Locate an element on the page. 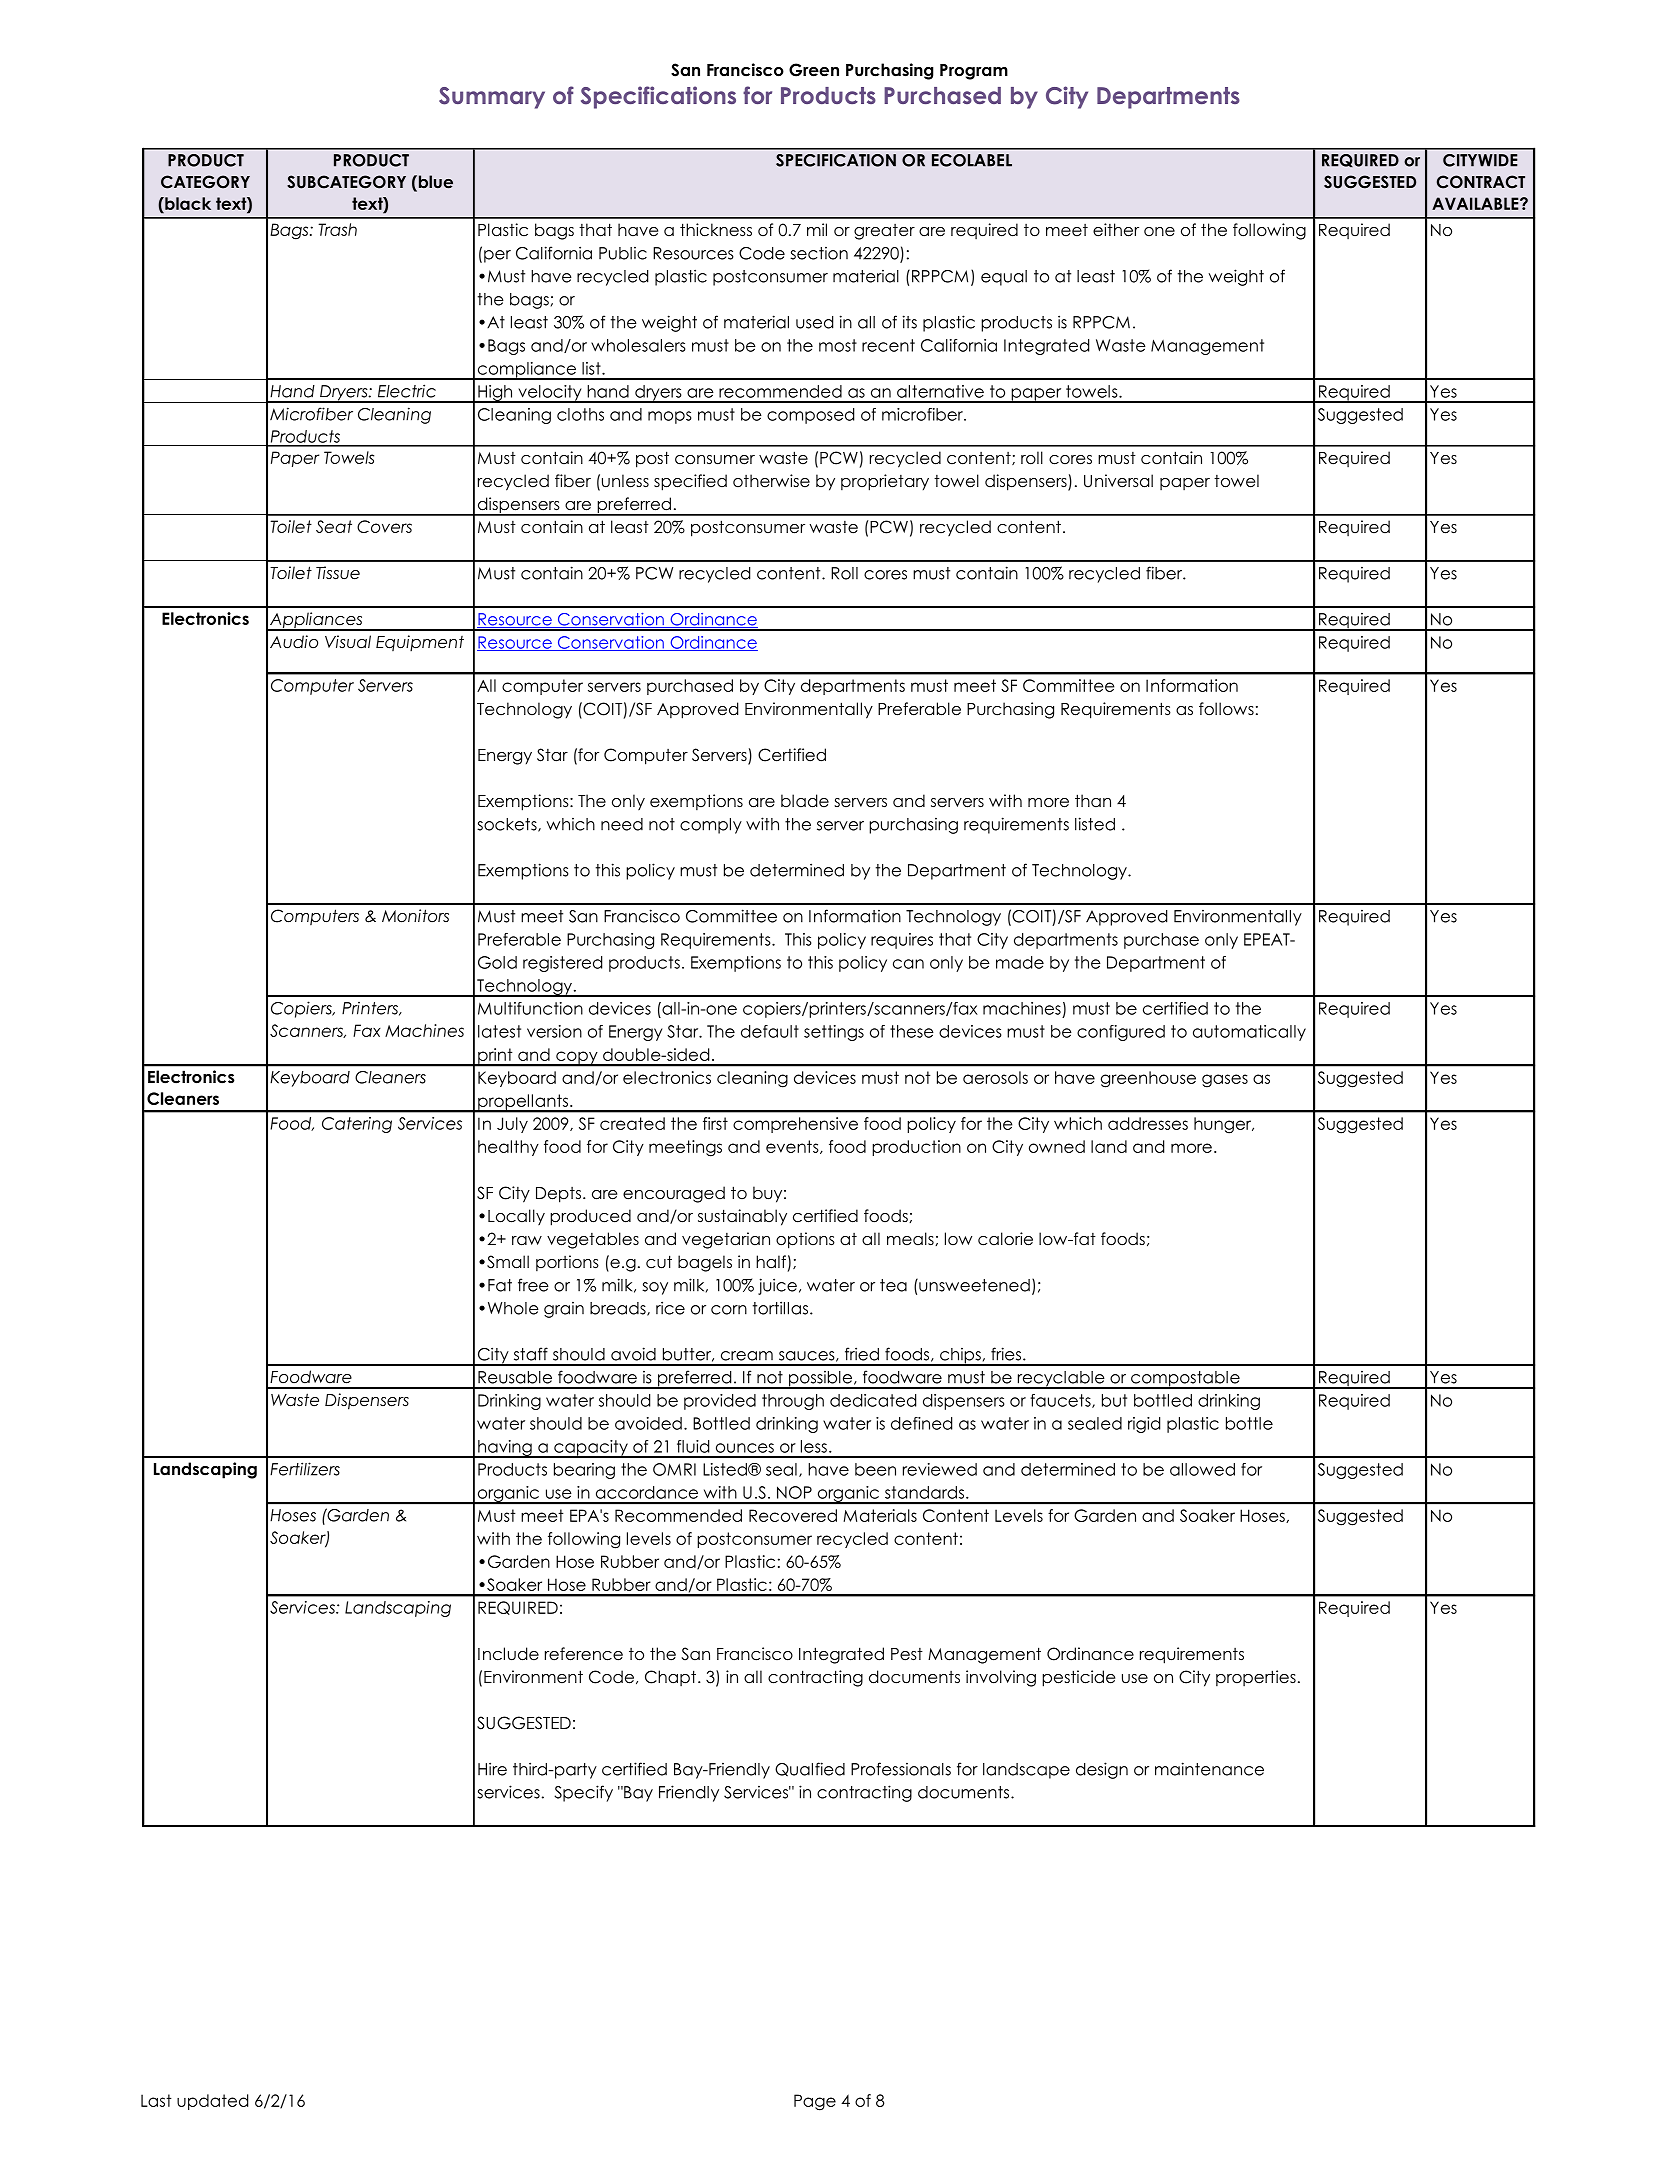 This image has height=2173, width=1679. maintenance is located at coordinates (1209, 1769).
